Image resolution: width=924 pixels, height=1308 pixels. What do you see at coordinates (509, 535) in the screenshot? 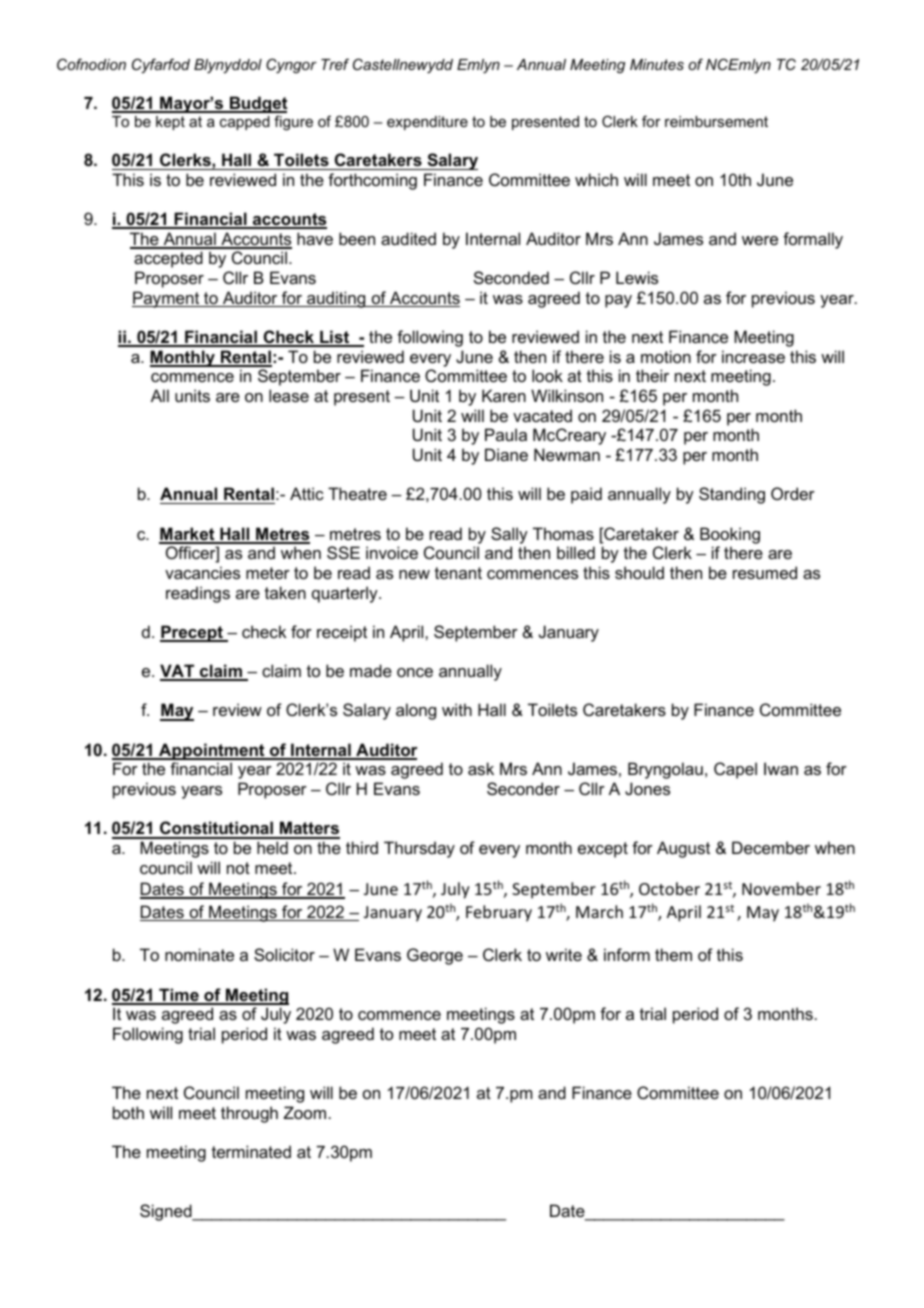
I see `Sally` at bounding box center [509, 535].
